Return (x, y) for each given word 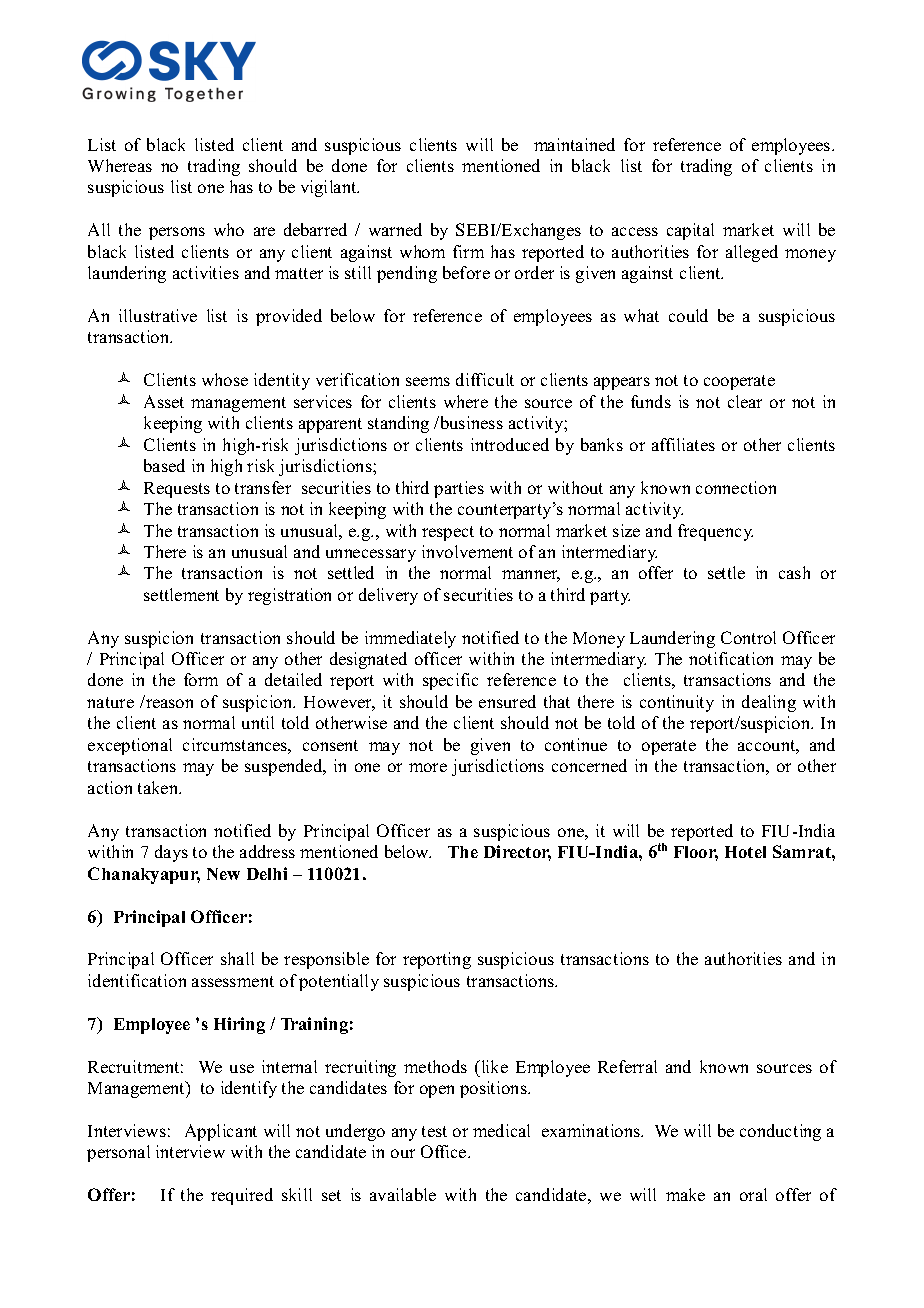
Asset (164, 401)
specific (450, 681)
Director (517, 853)
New (223, 874)
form (201, 679)
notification (731, 658)
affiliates (683, 444)
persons (177, 233)
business (470, 422)
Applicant (221, 1132)
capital (690, 231)
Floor (696, 853)
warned (395, 229)
